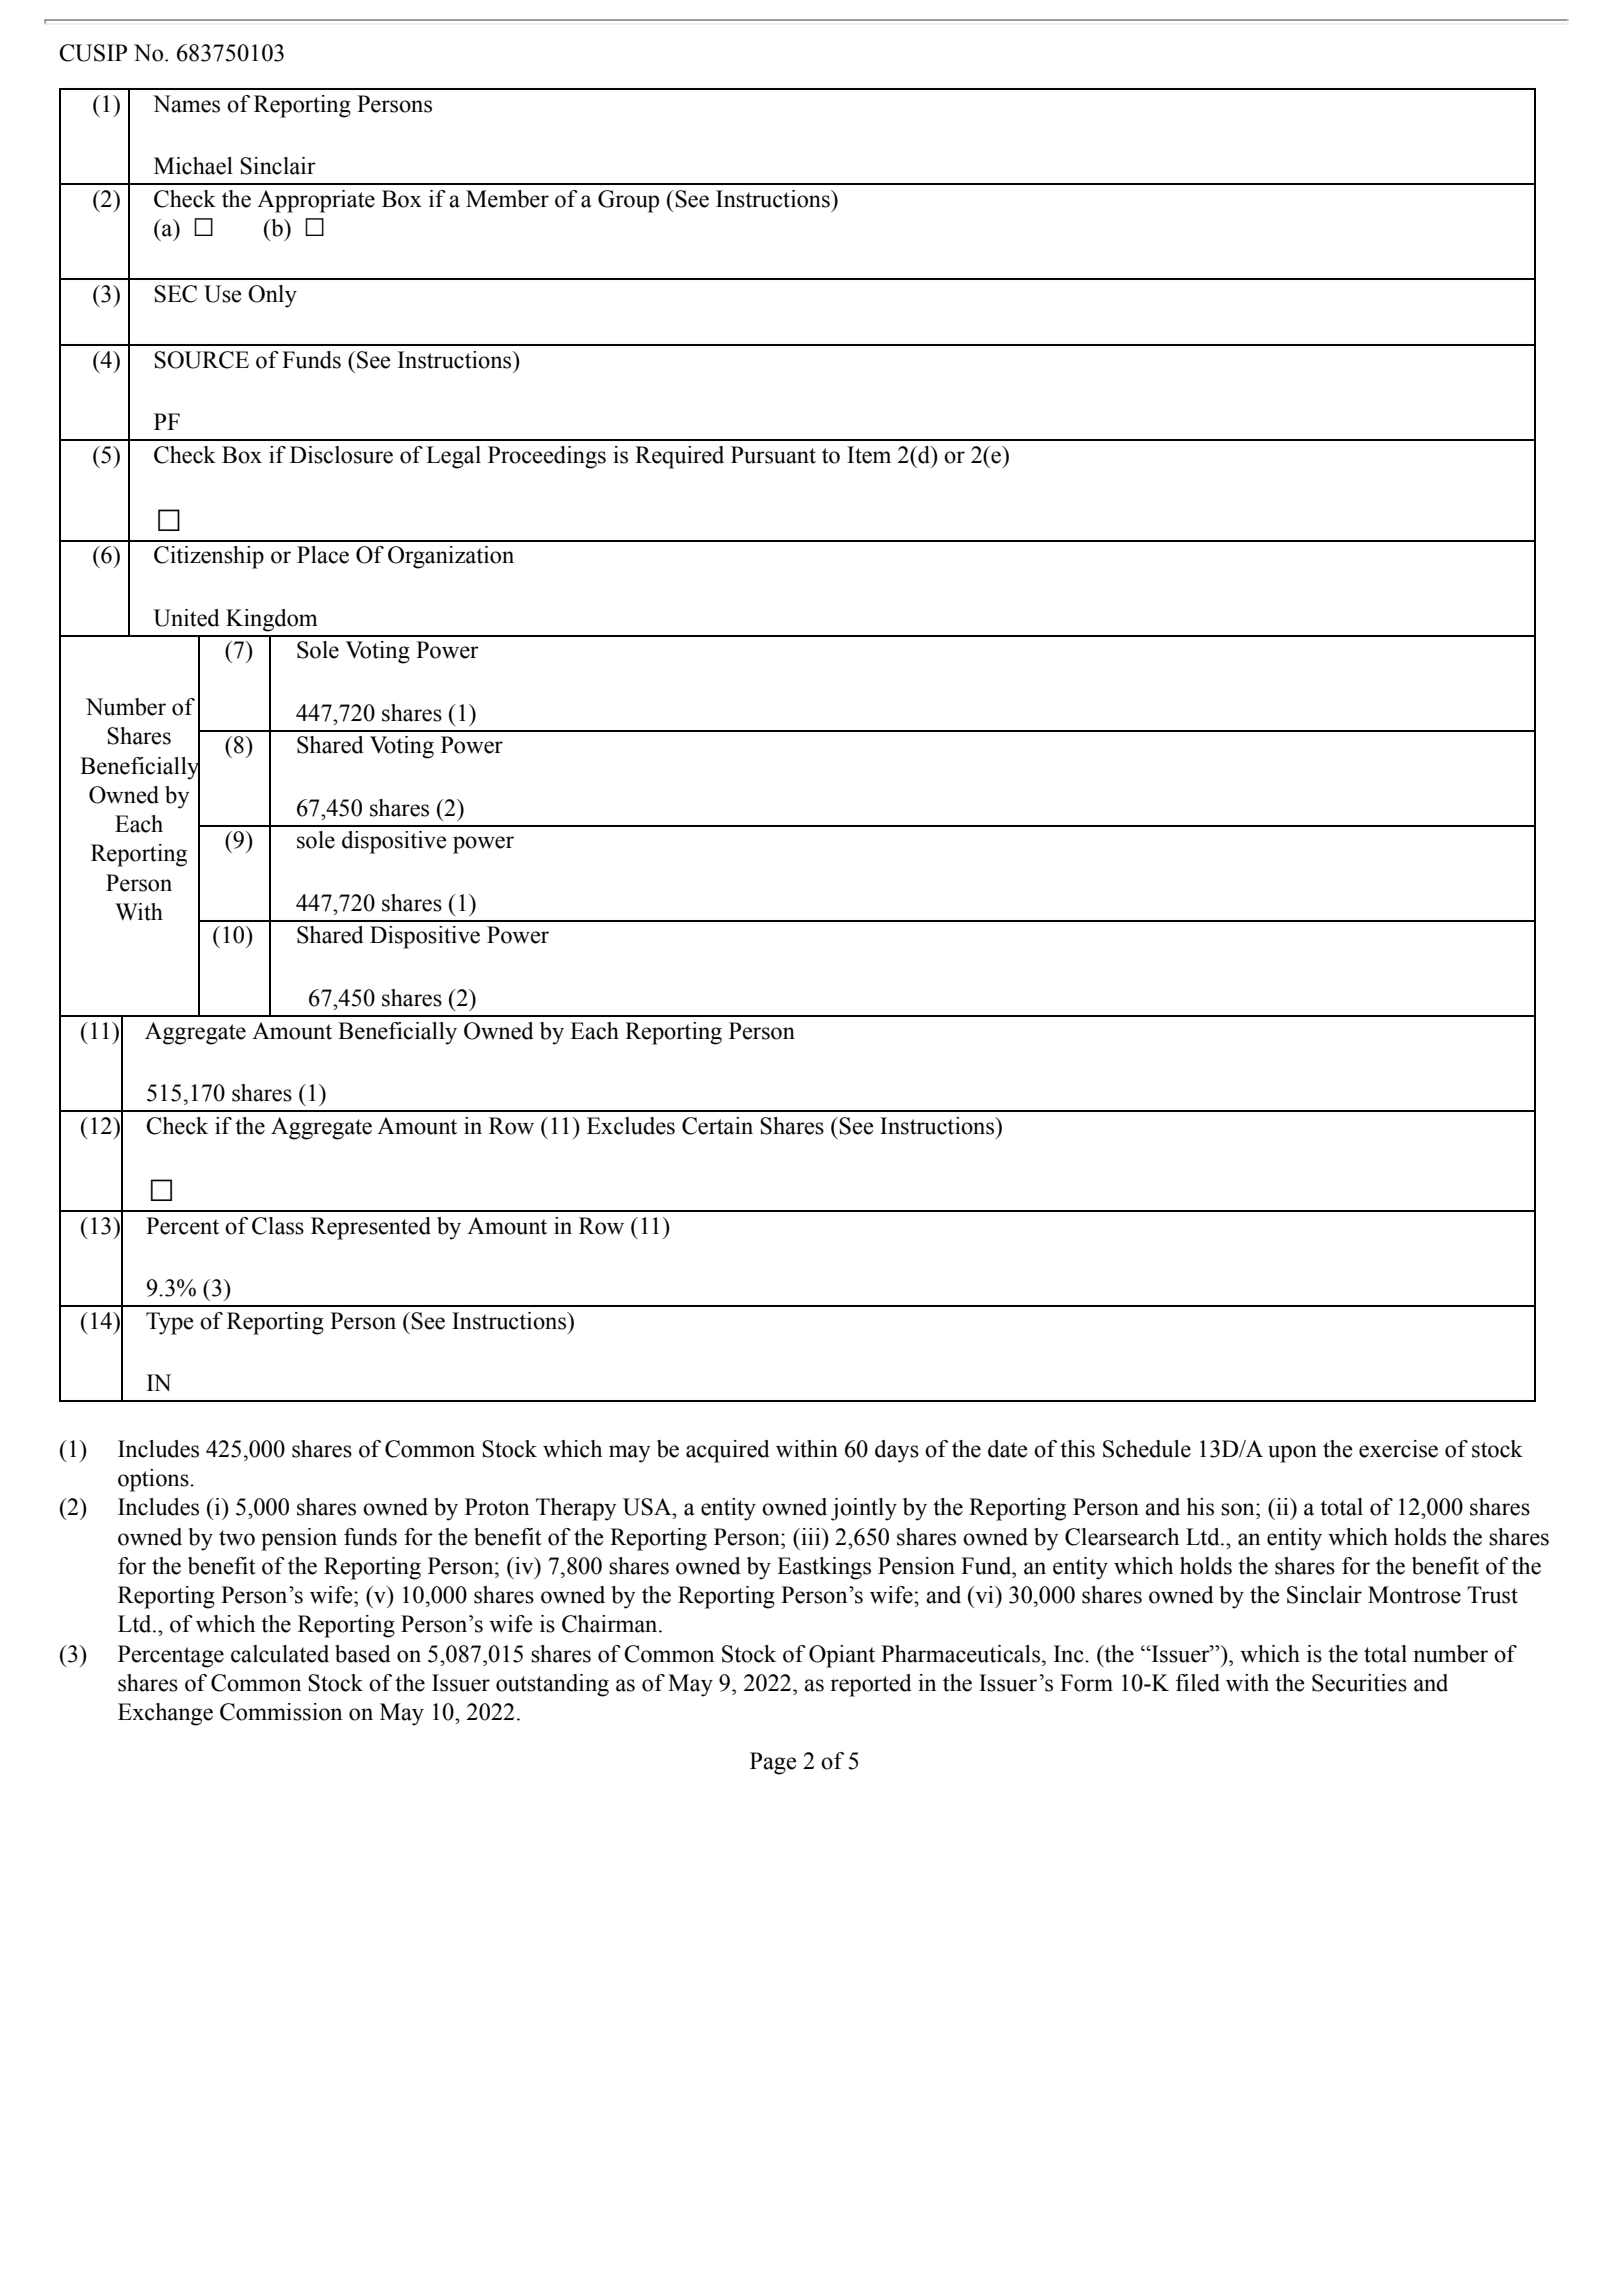 Image resolution: width=1611 pixels, height=2279 pixels. I want to click on Securities, so click(1359, 1683).
